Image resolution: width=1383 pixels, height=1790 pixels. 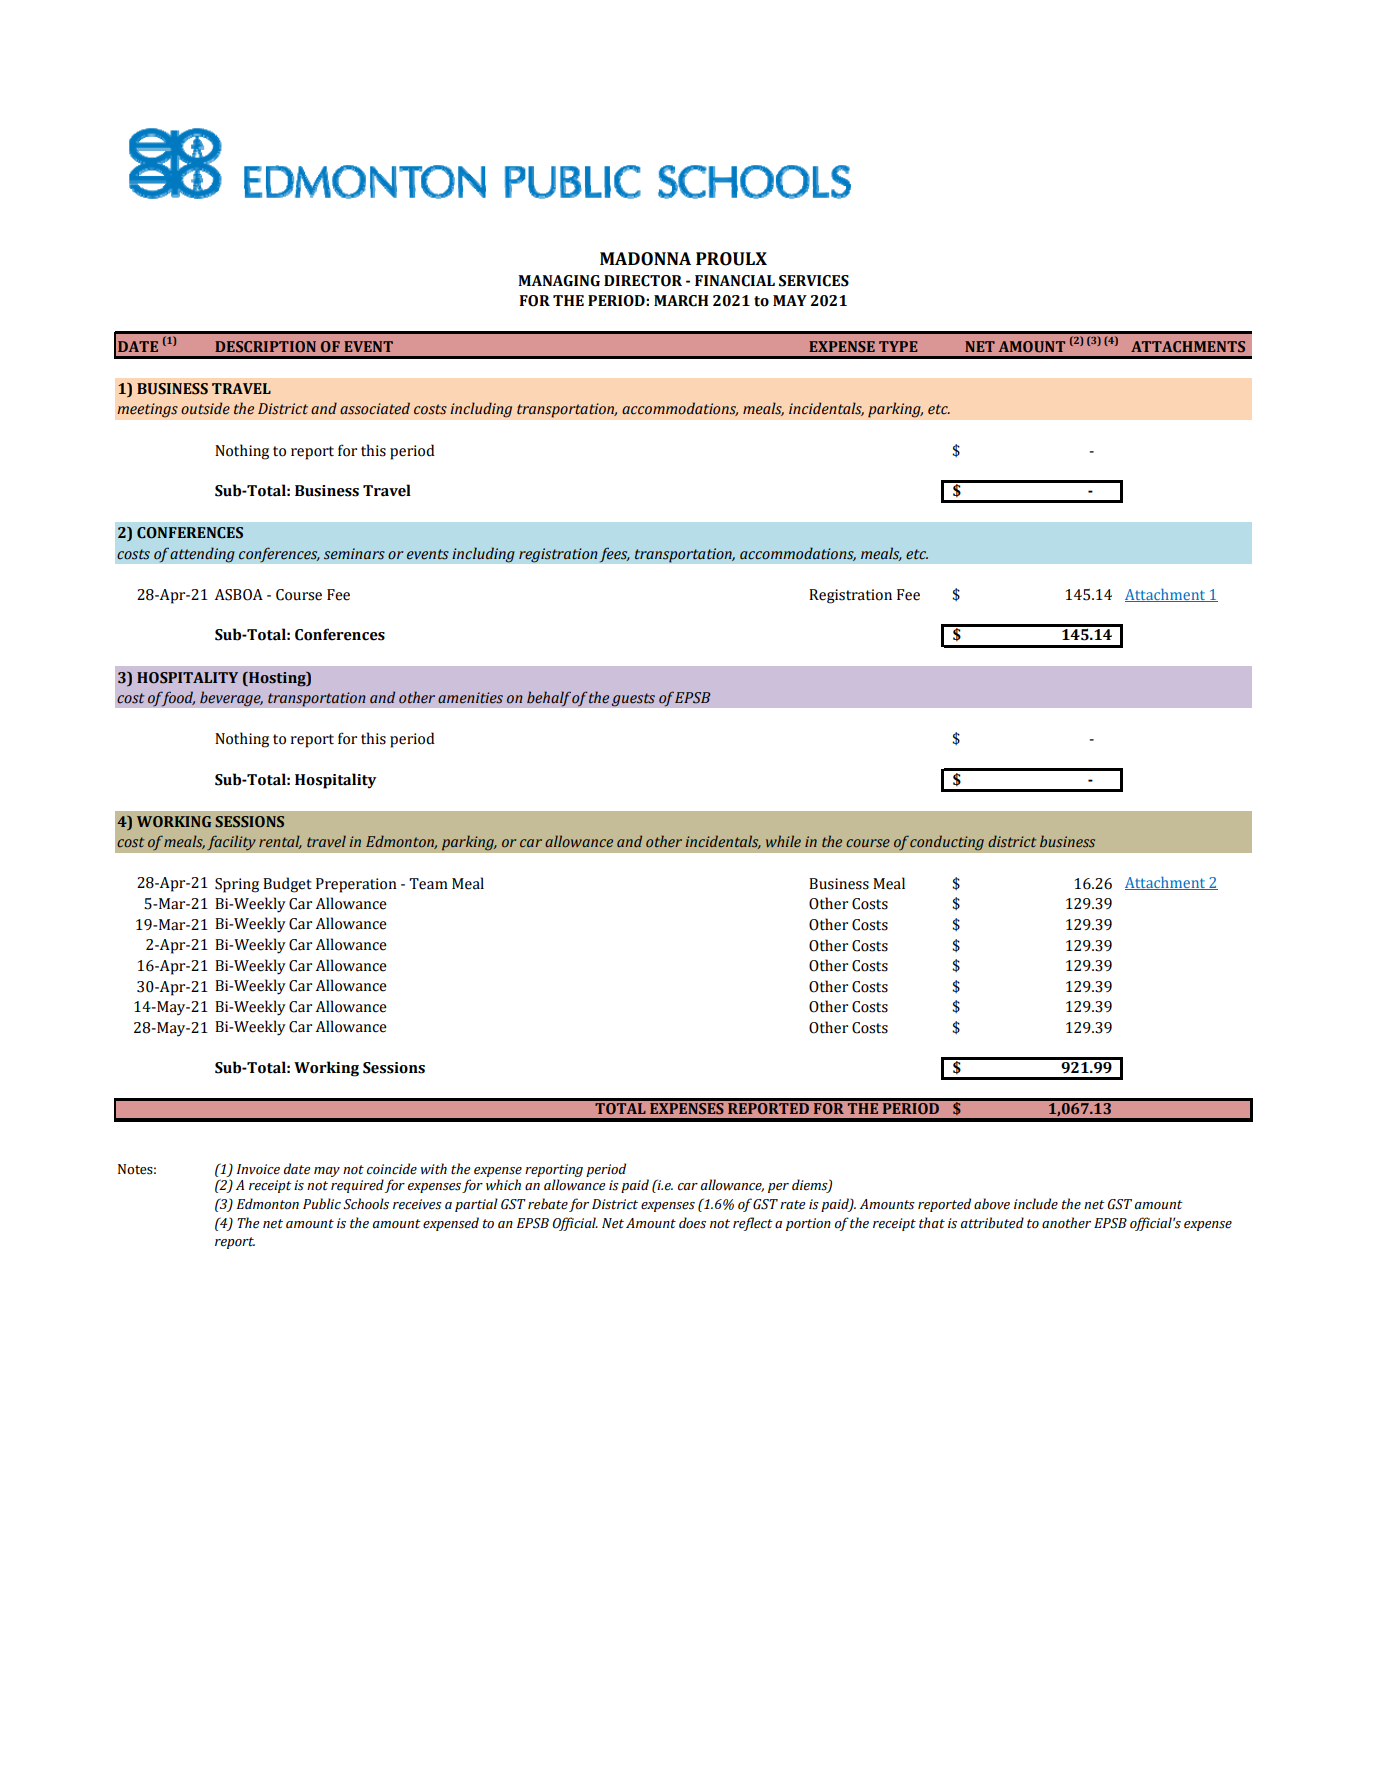 I want to click on beverage, so click(x=231, y=699).
